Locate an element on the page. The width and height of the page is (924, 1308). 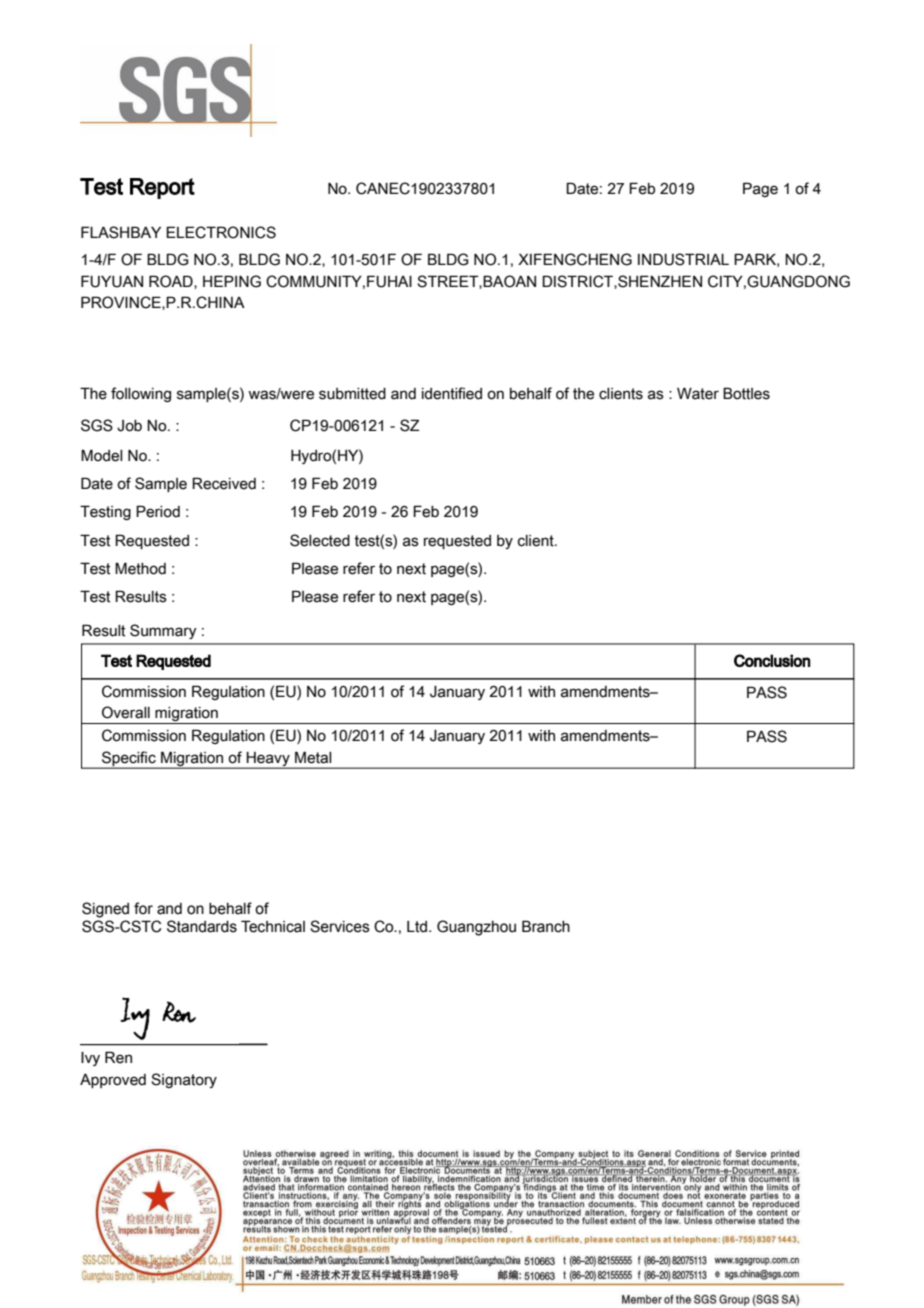
INDUSTRIAL is located at coordinates (683, 259).
